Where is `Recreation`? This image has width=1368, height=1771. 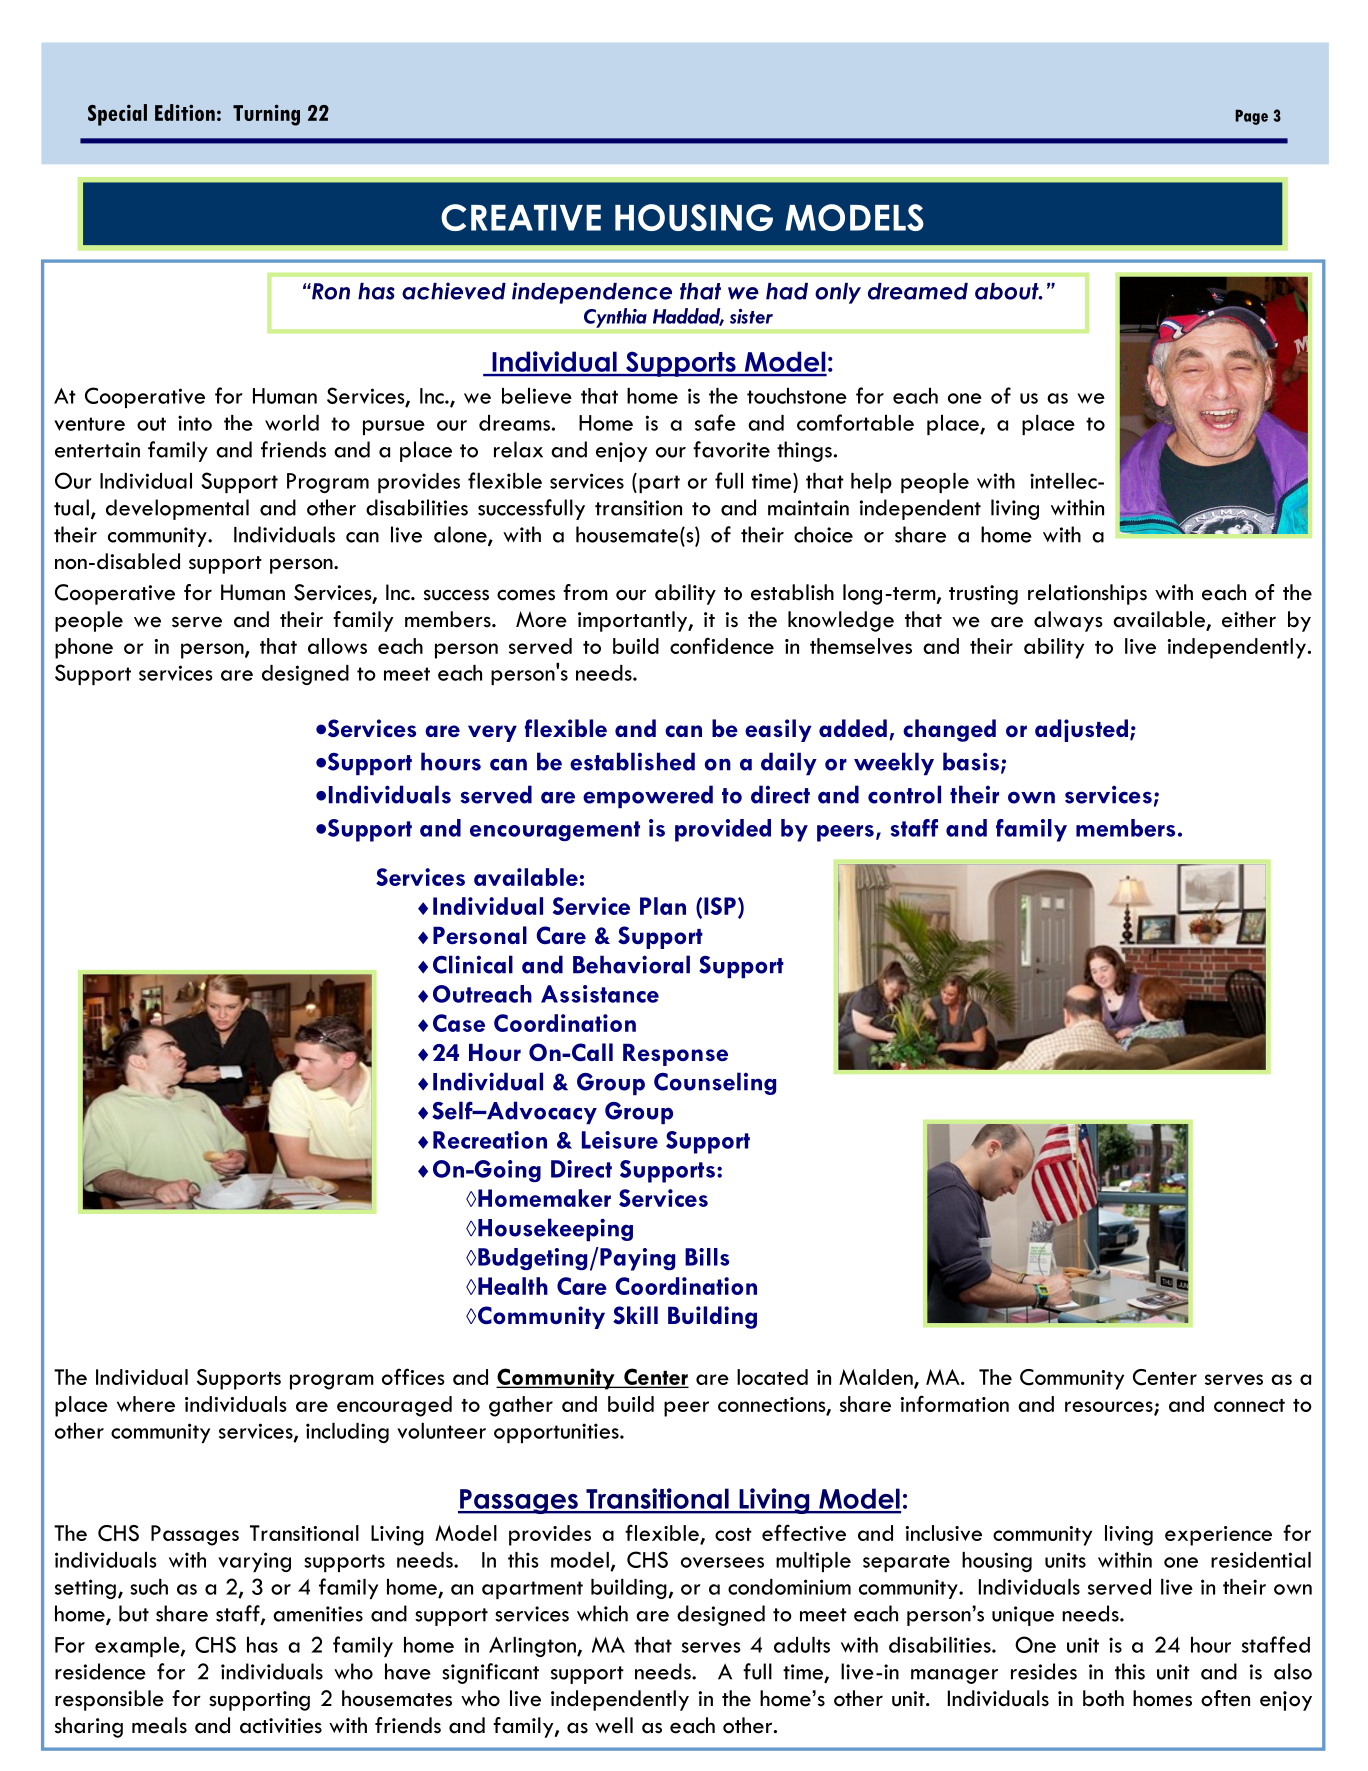 Recreation is located at coordinates (490, 1140).
